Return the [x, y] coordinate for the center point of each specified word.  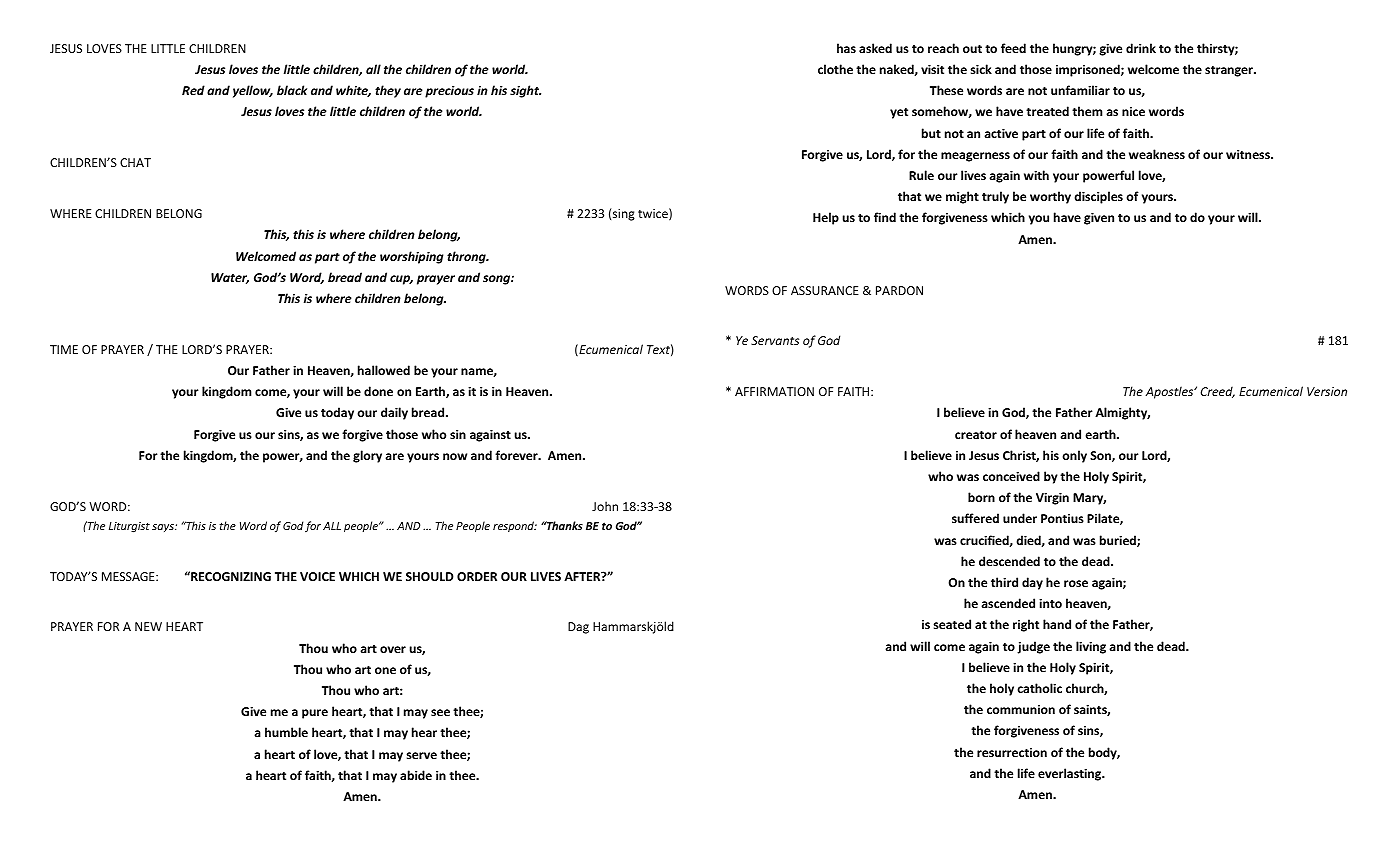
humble [286, 732]
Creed [1218, 392]
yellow [253, 91]
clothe [835, 69]
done [378, 391]
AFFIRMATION [774, 391]
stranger [1230, 71]
